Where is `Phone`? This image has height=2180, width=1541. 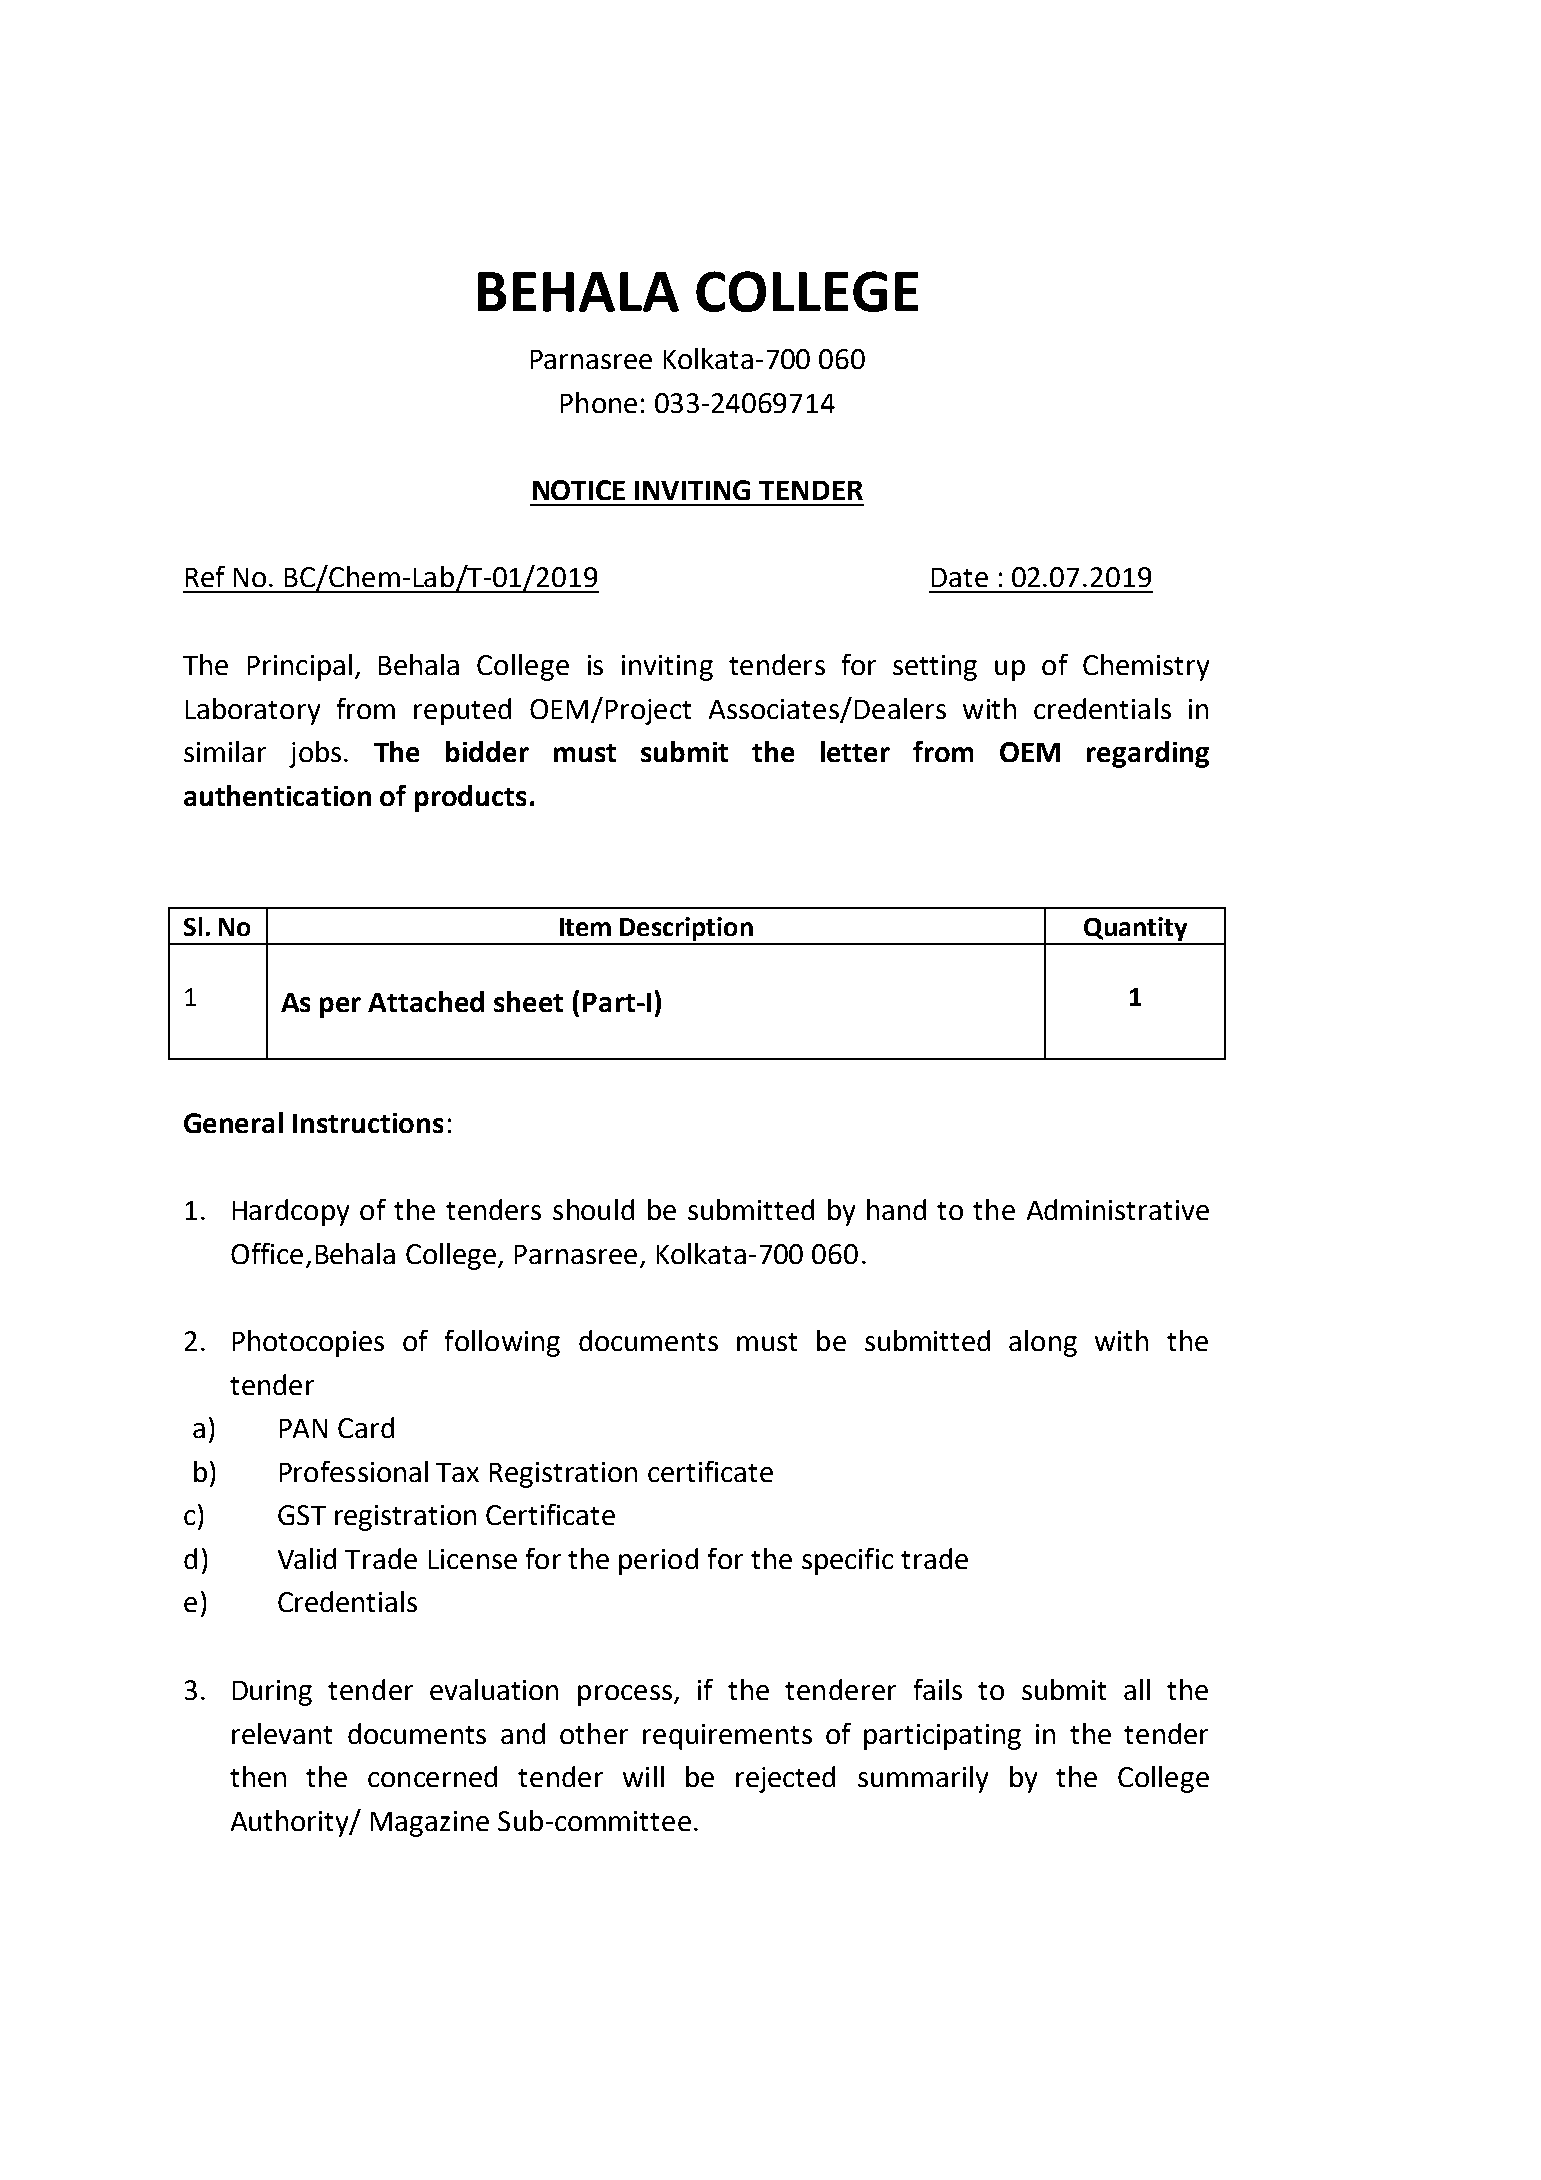
Phone is located at coordinates (599, 402).
